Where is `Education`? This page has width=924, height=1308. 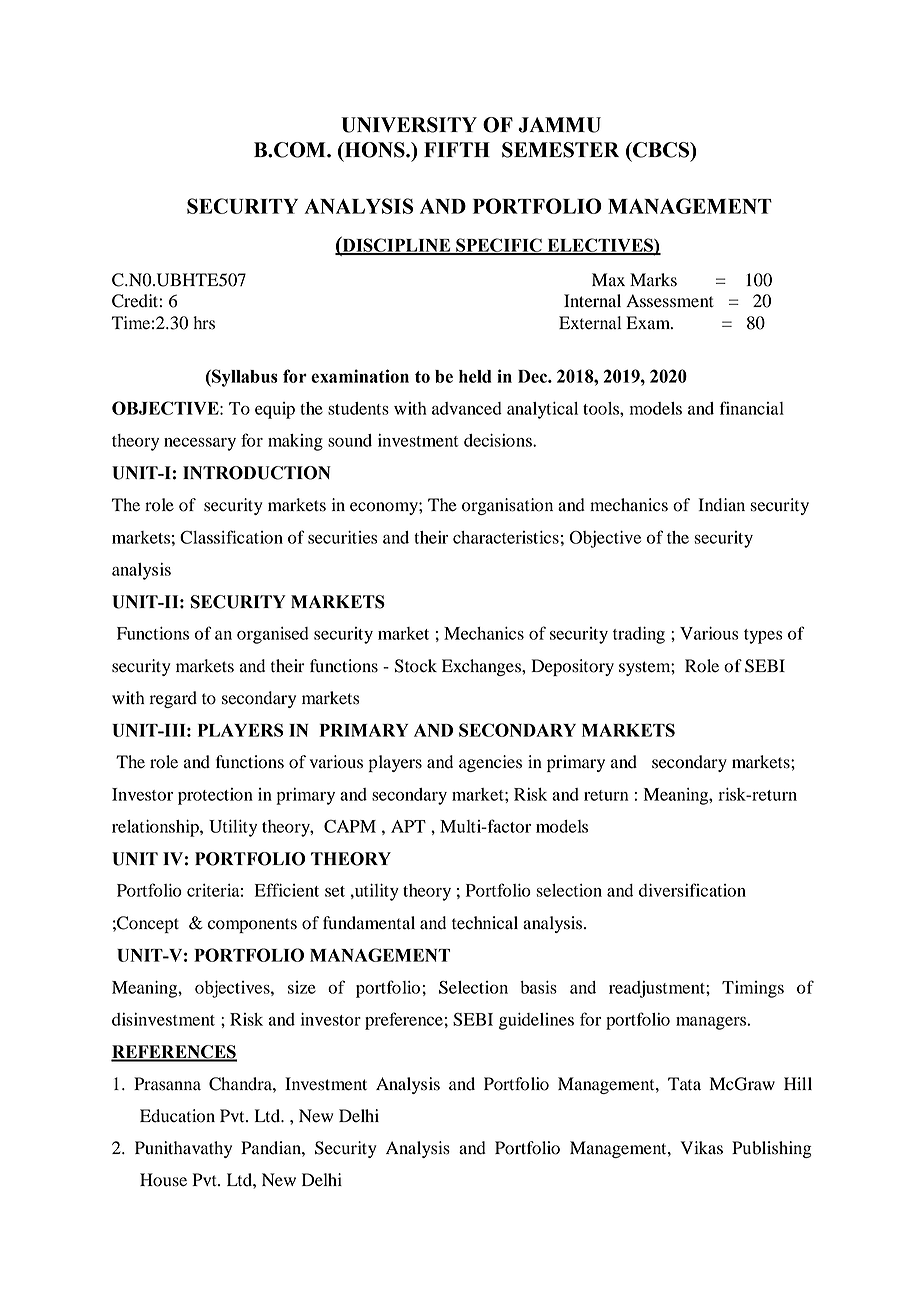
Education is located at coordinates (177, 1116).
